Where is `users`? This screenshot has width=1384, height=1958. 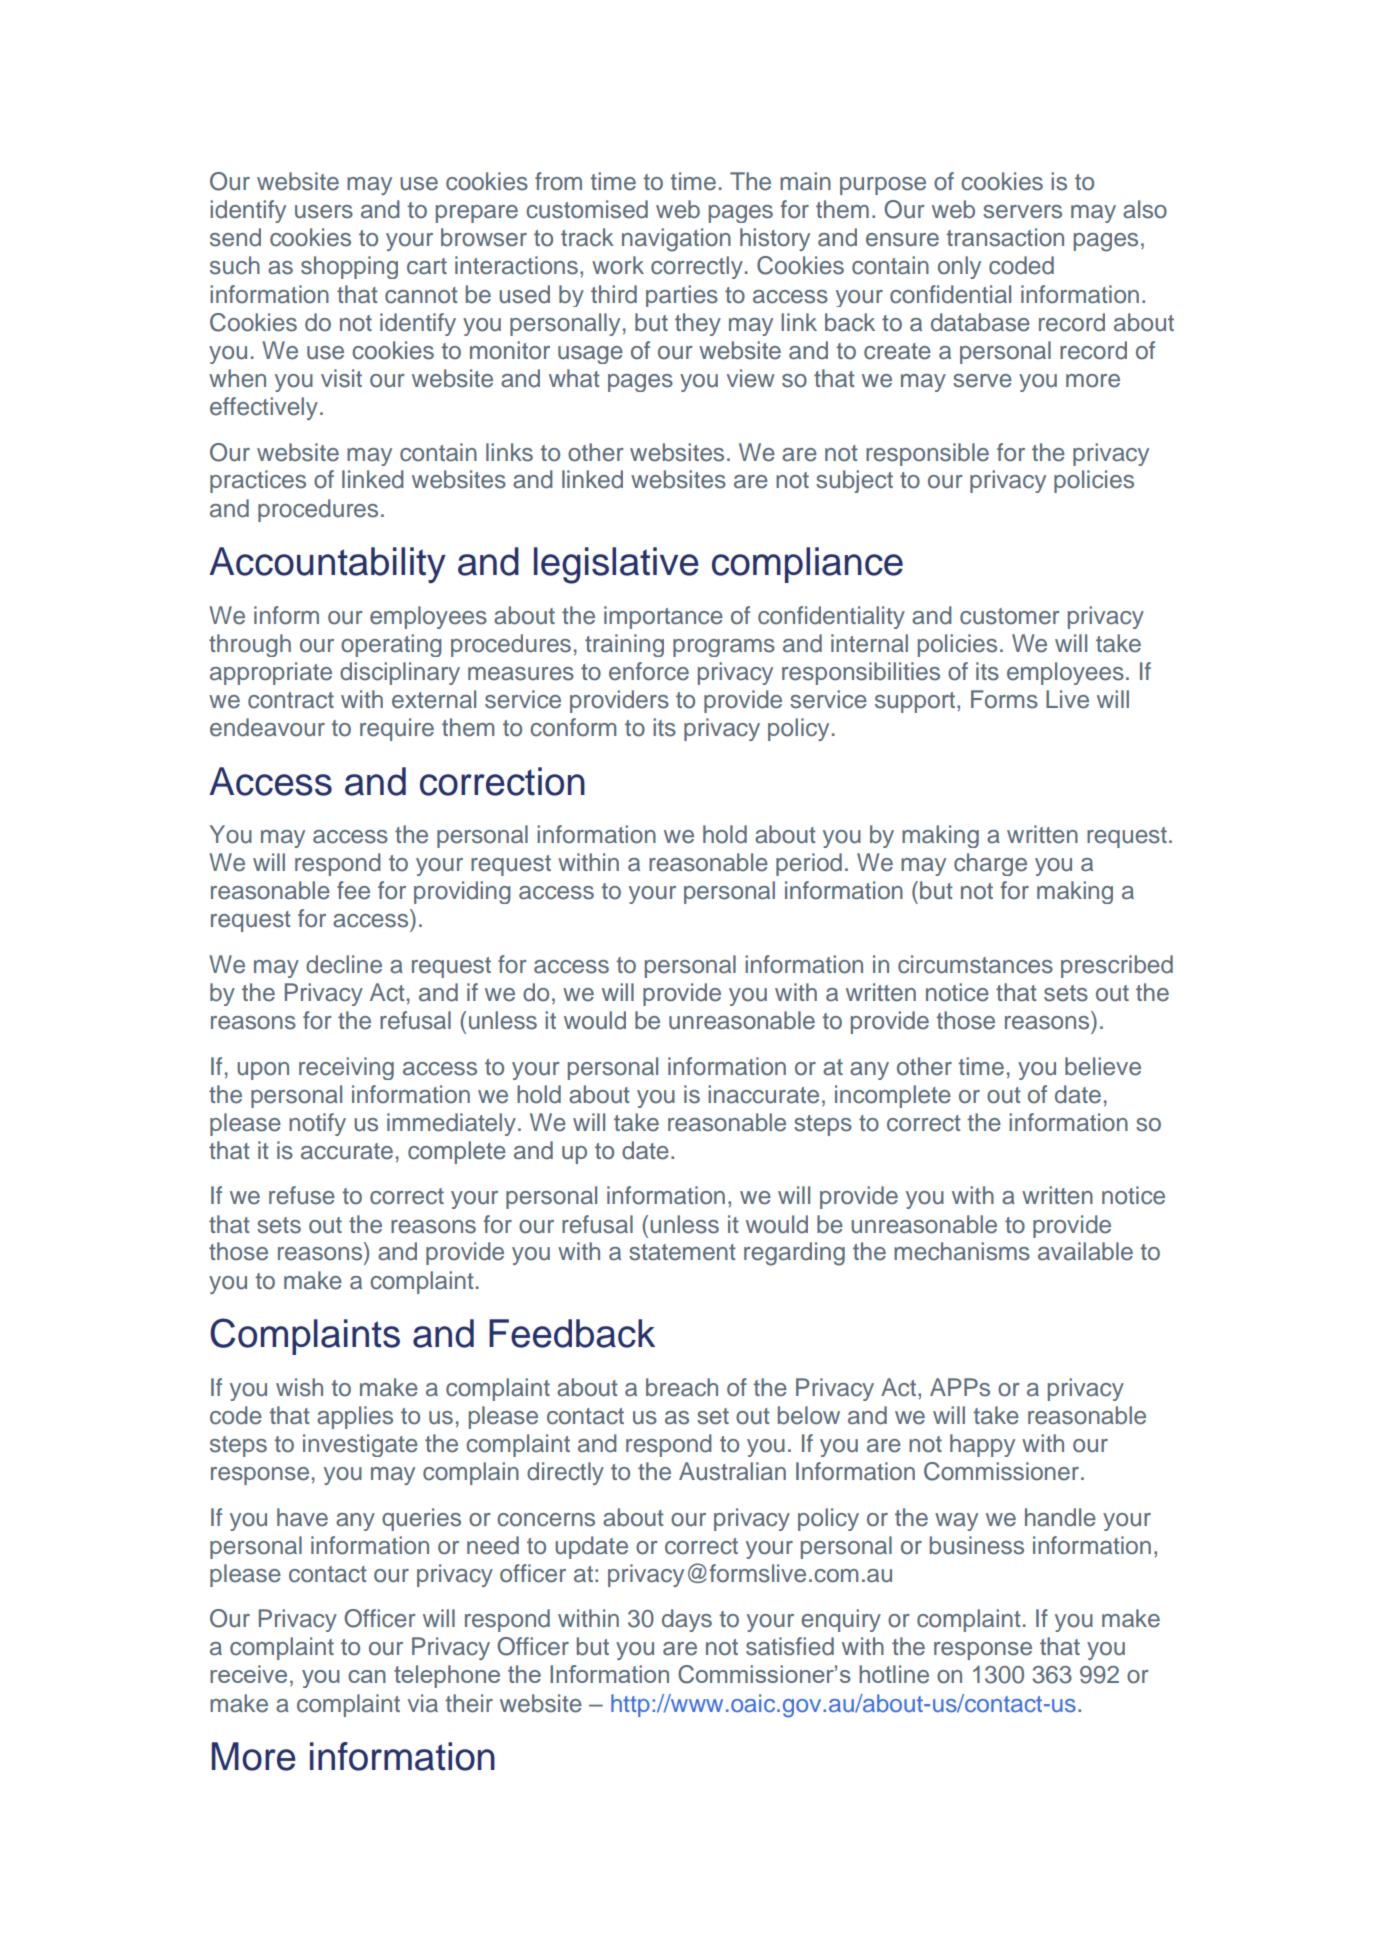
users is located at coordinates (324, 212).
